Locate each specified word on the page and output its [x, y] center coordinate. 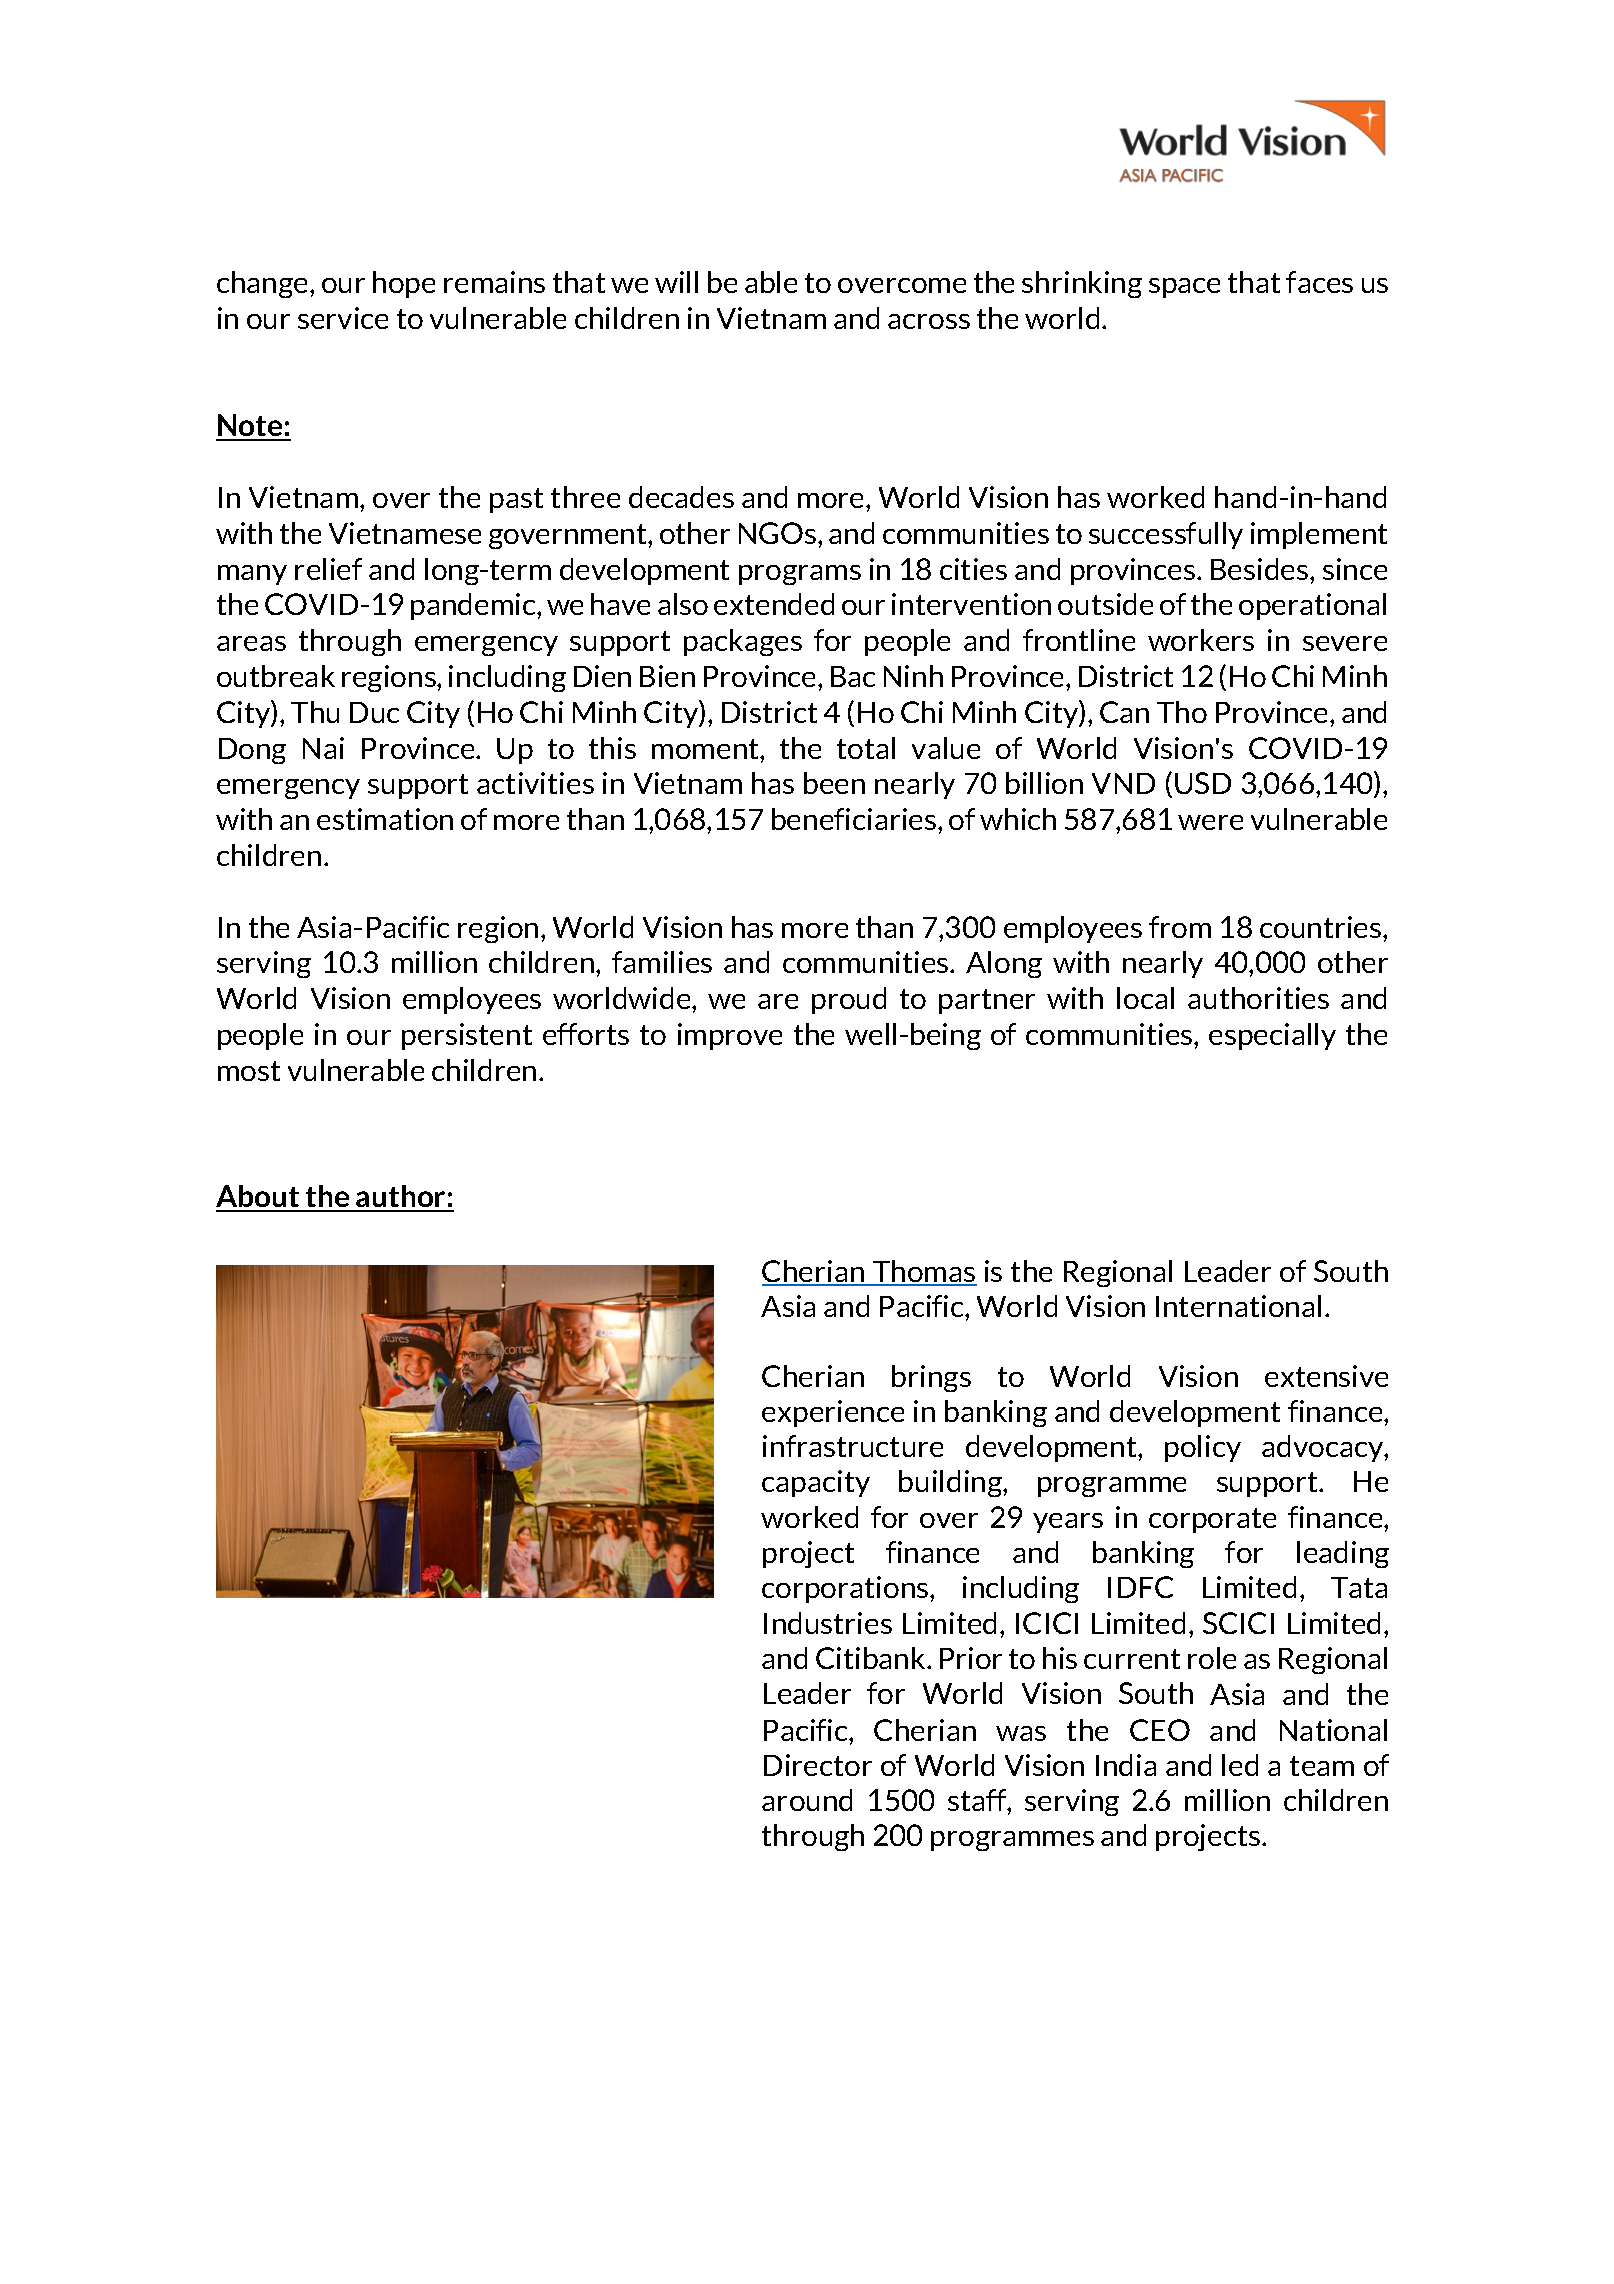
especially [1272, 1036]
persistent [467, 1036]
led [1240, 1765]
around [807, 1800]
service [343, 318]
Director [818, 1765]
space [1184, 288]
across [929, 321]
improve [730, 1036]
